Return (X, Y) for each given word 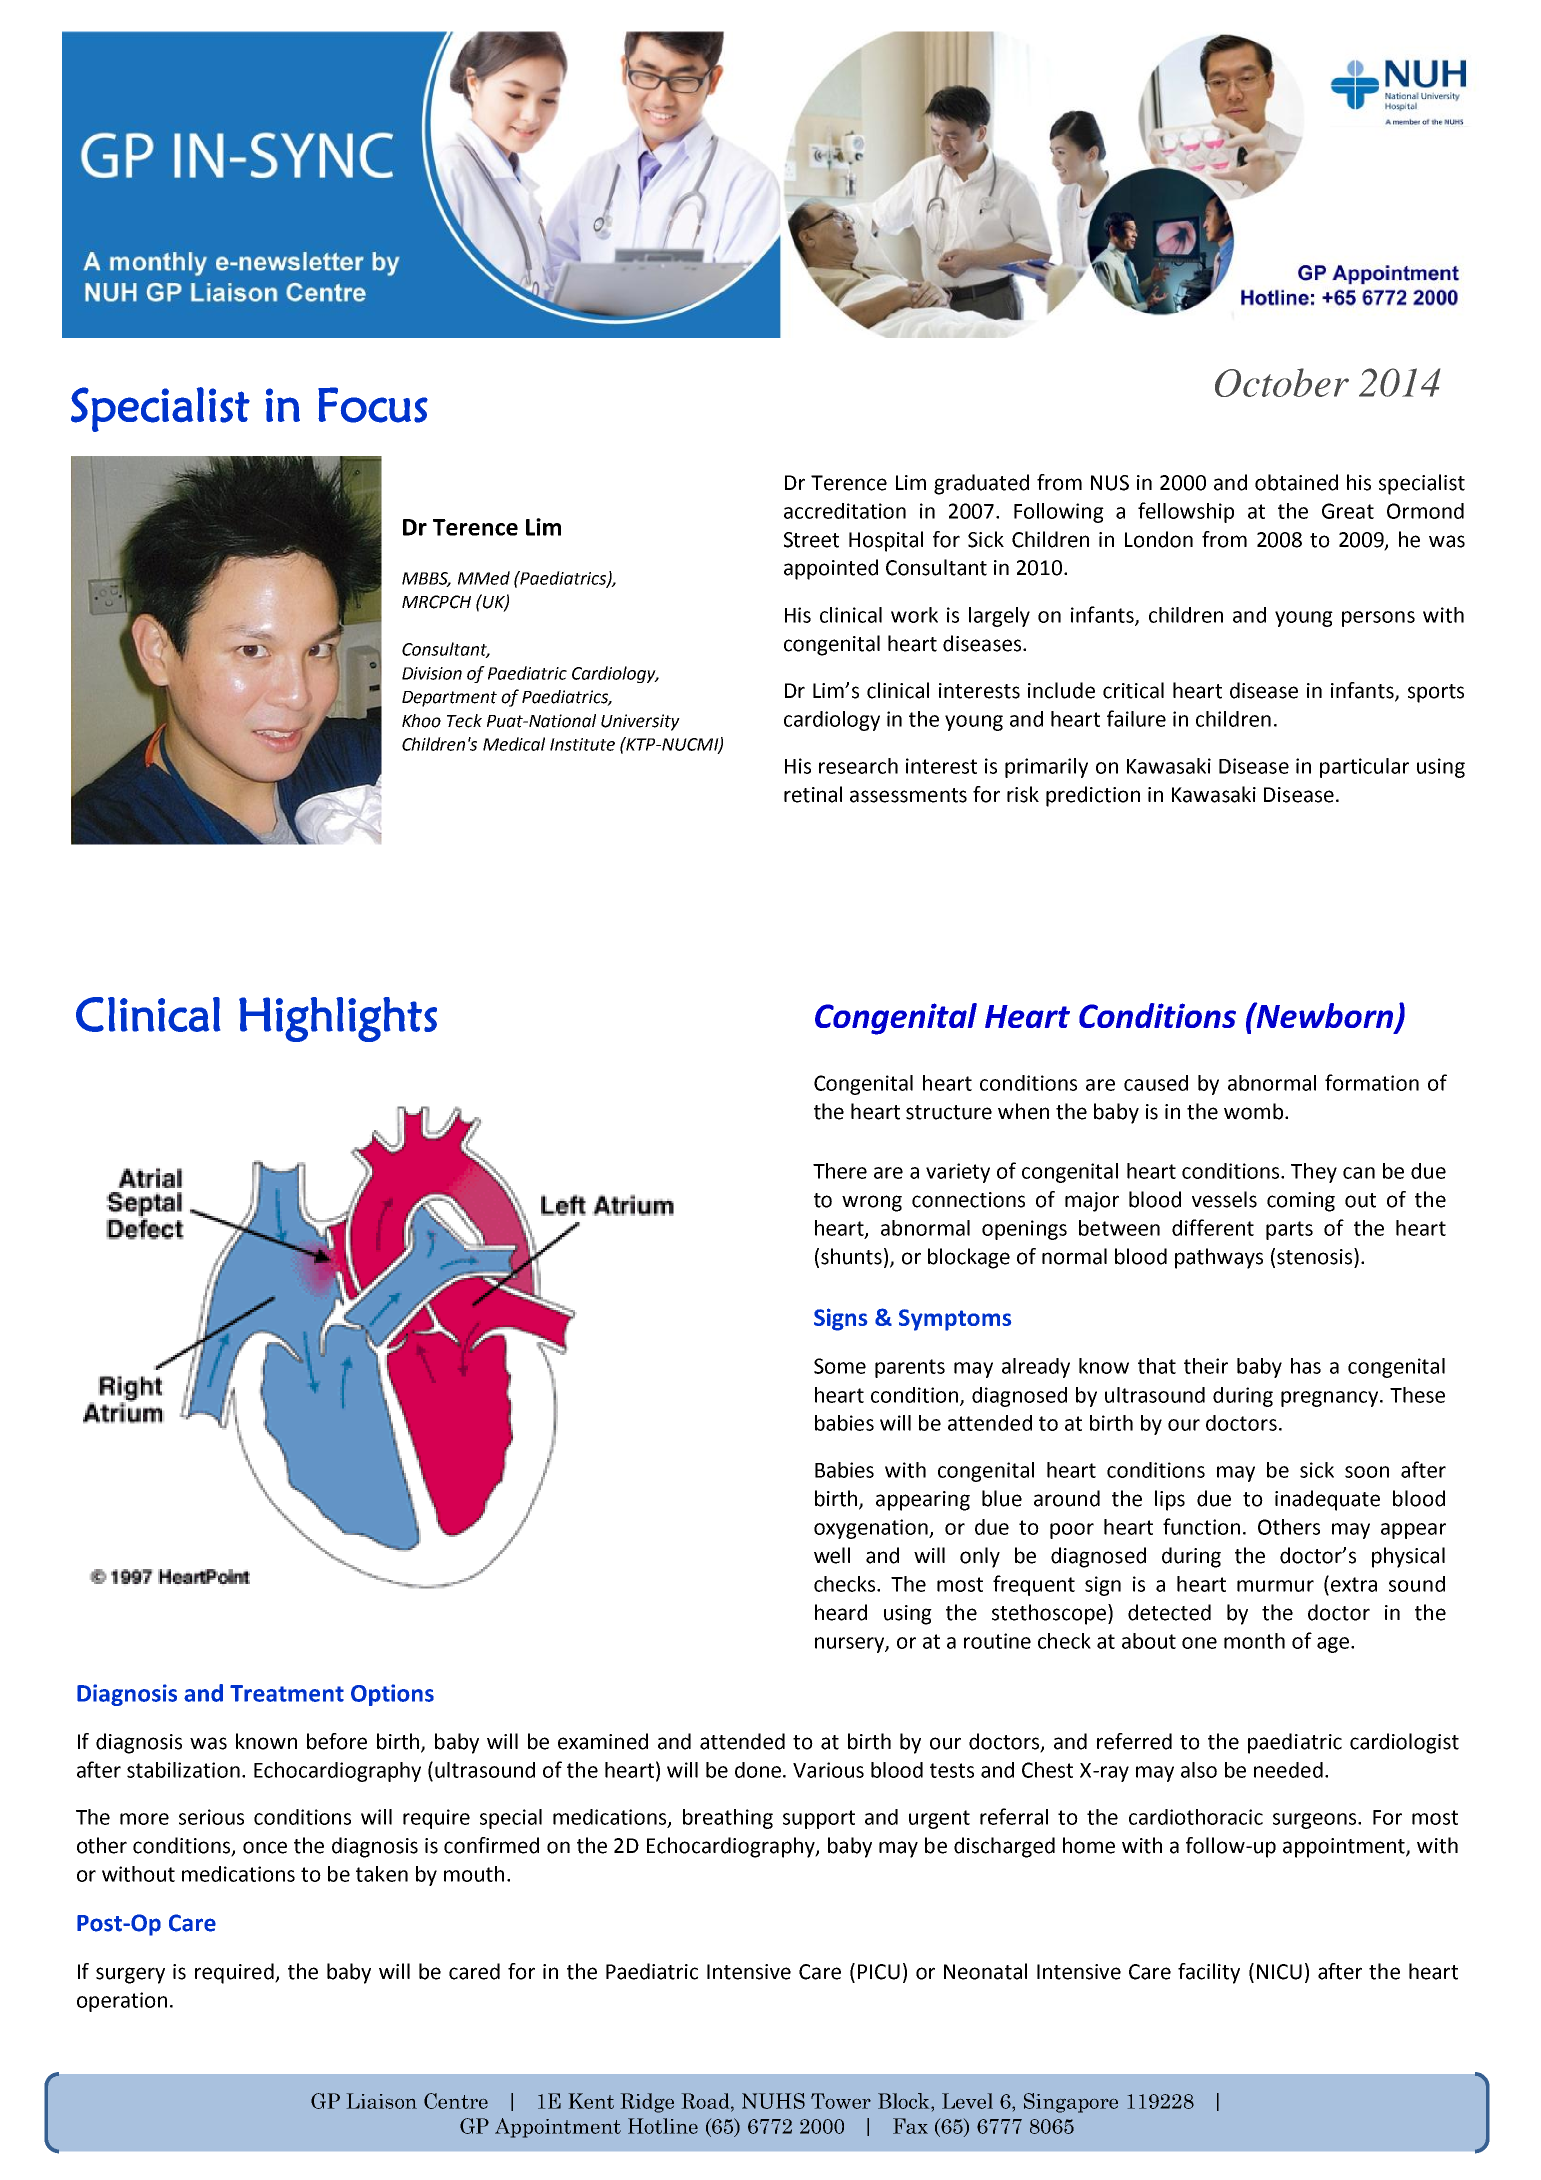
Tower (841, 2101)
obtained (1296, 482)
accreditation (845, 511)
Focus (373, 405)
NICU (1279, 1972)
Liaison (382, 2101)
